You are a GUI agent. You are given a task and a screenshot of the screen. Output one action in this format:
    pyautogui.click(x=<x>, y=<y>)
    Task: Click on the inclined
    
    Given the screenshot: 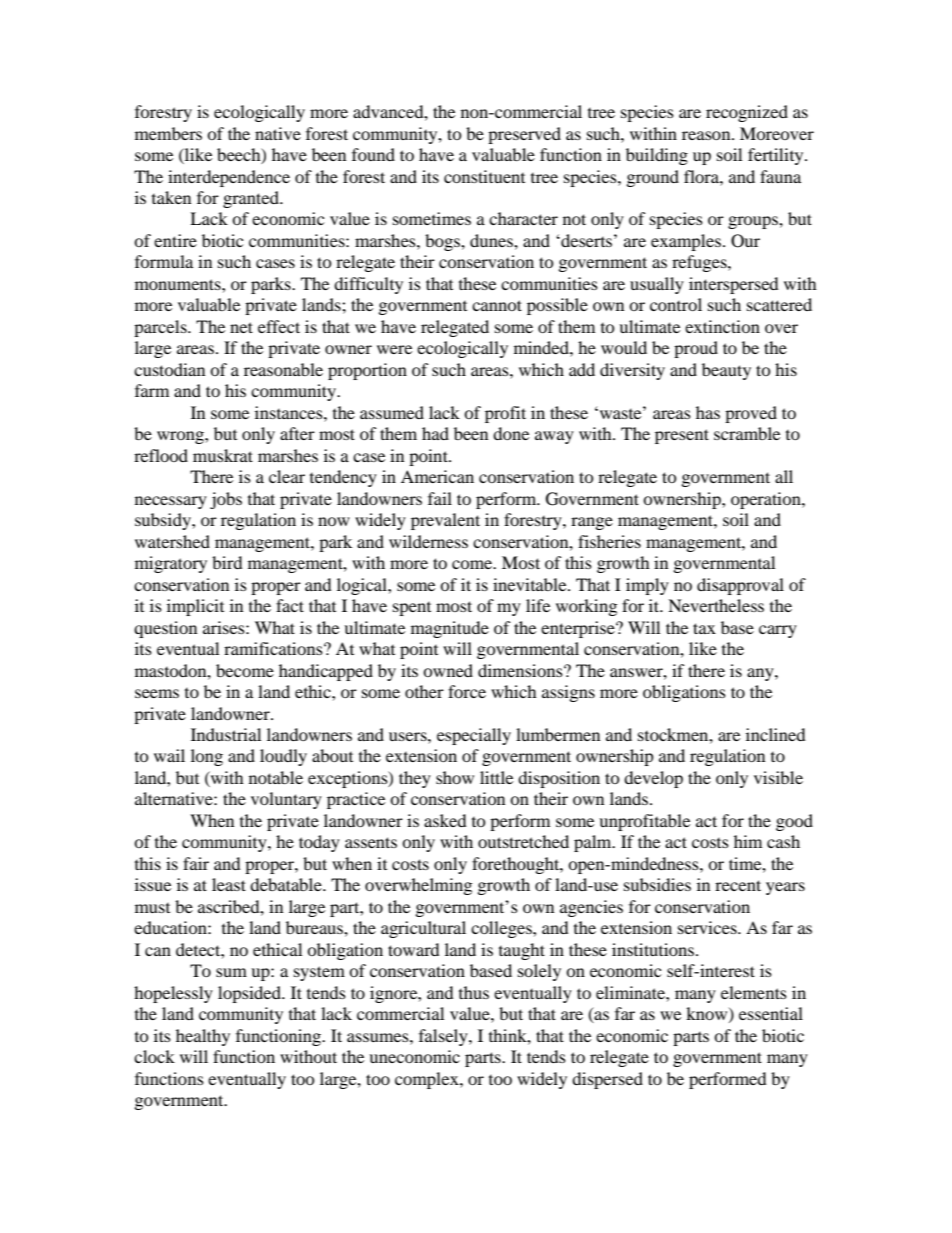 What is the action you would take?
    pyautogui.click(x=776, y=734)
